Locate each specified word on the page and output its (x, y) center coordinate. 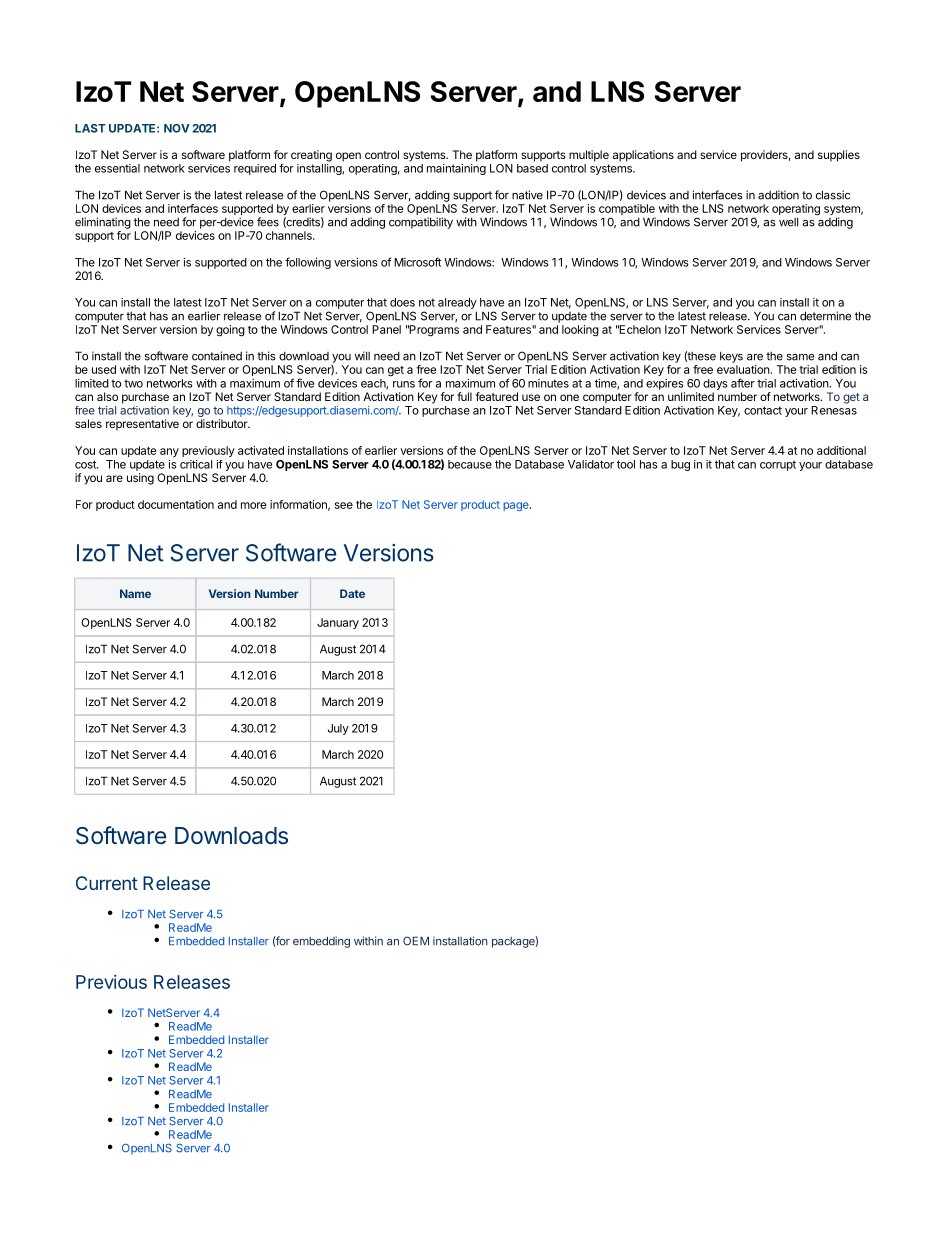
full (464, 396)
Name (135, 593)
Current (107, 883)
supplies (839, 156)
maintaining (456, 169)
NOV (177, 128)
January (338, 623)
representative (142, 425)
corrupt (778, 465)
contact (763, 410)
